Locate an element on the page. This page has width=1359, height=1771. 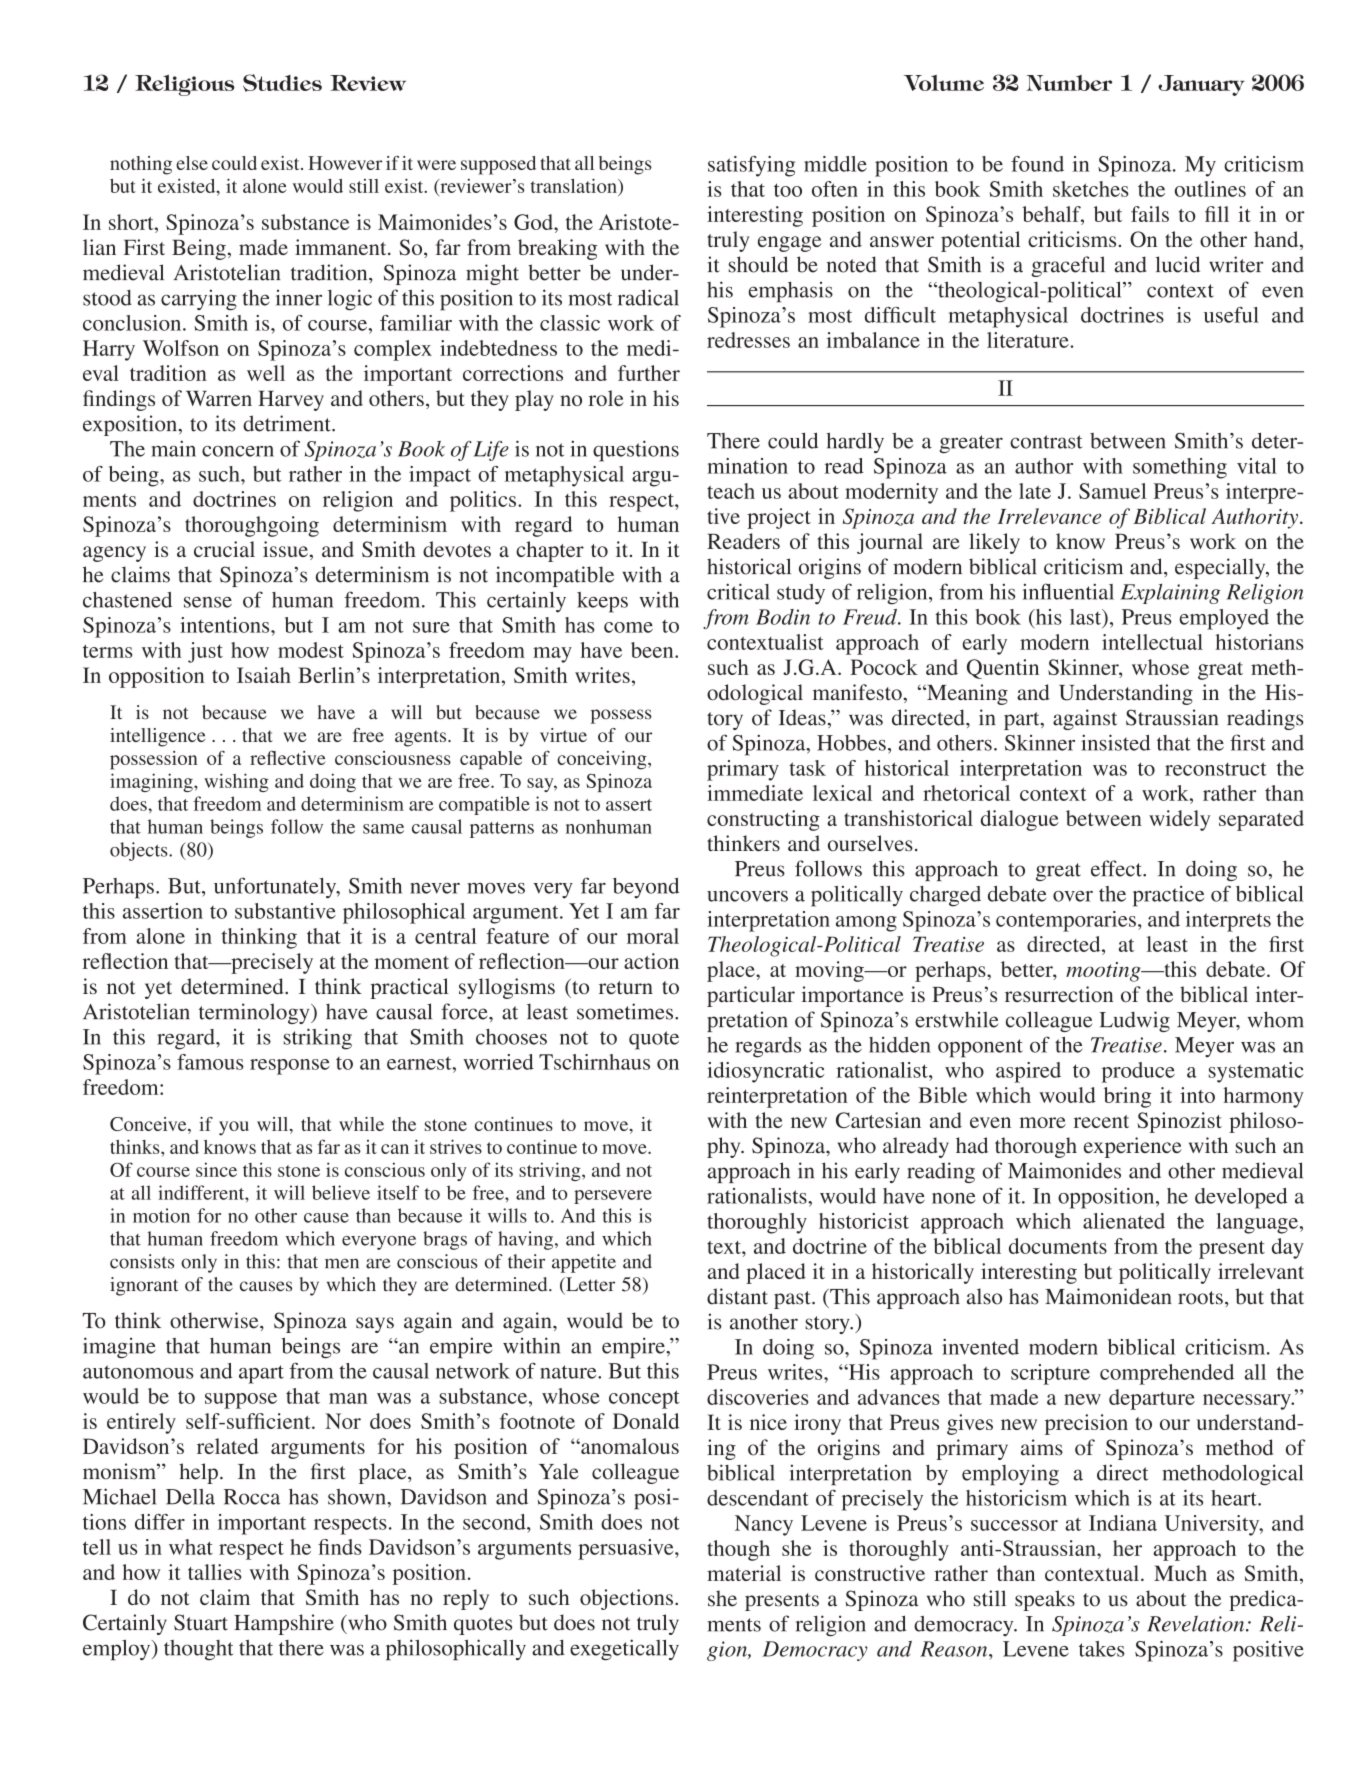
further is located at coordinates (649, 373).
